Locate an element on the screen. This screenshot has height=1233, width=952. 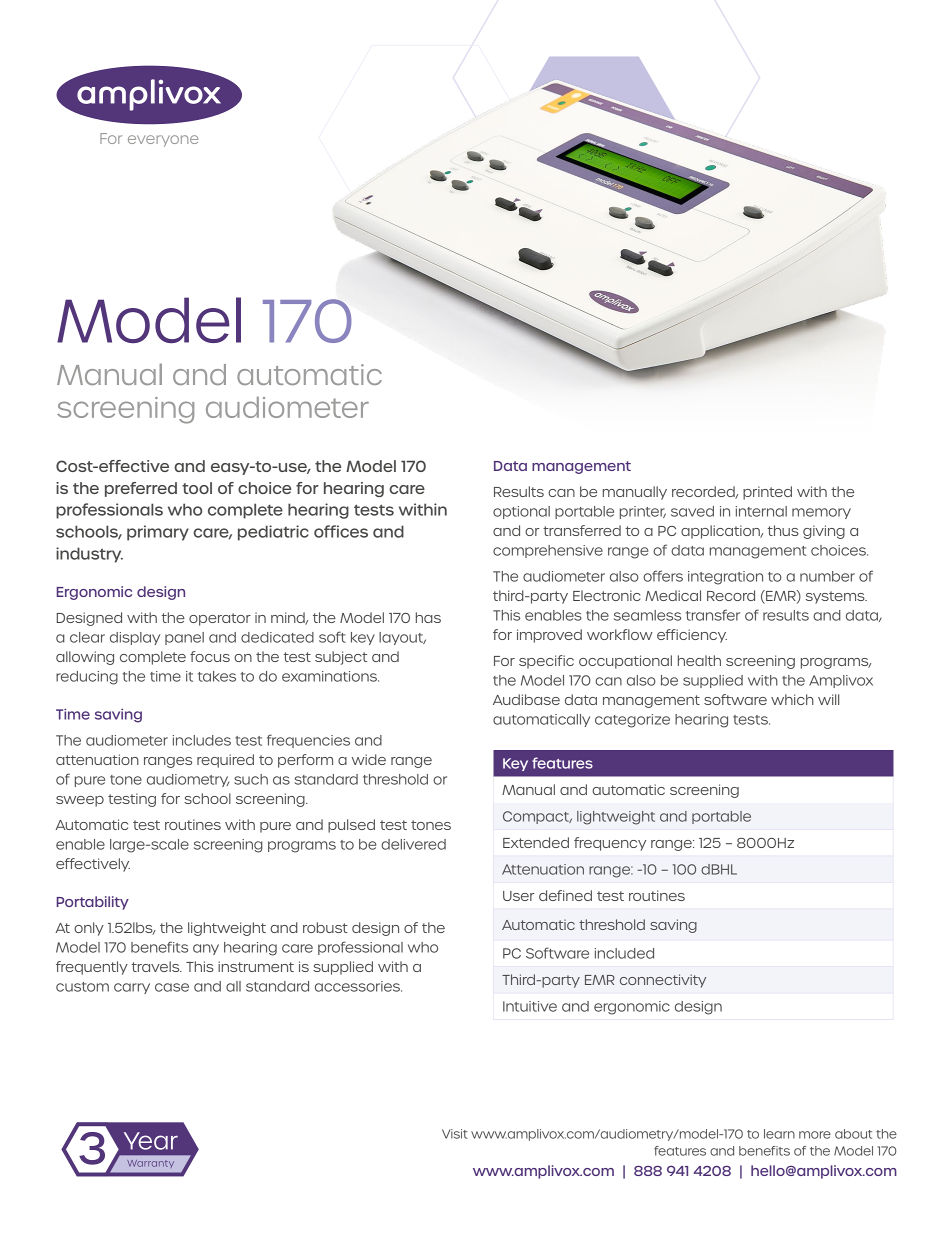
optional is located at coordinates (521, 512).
